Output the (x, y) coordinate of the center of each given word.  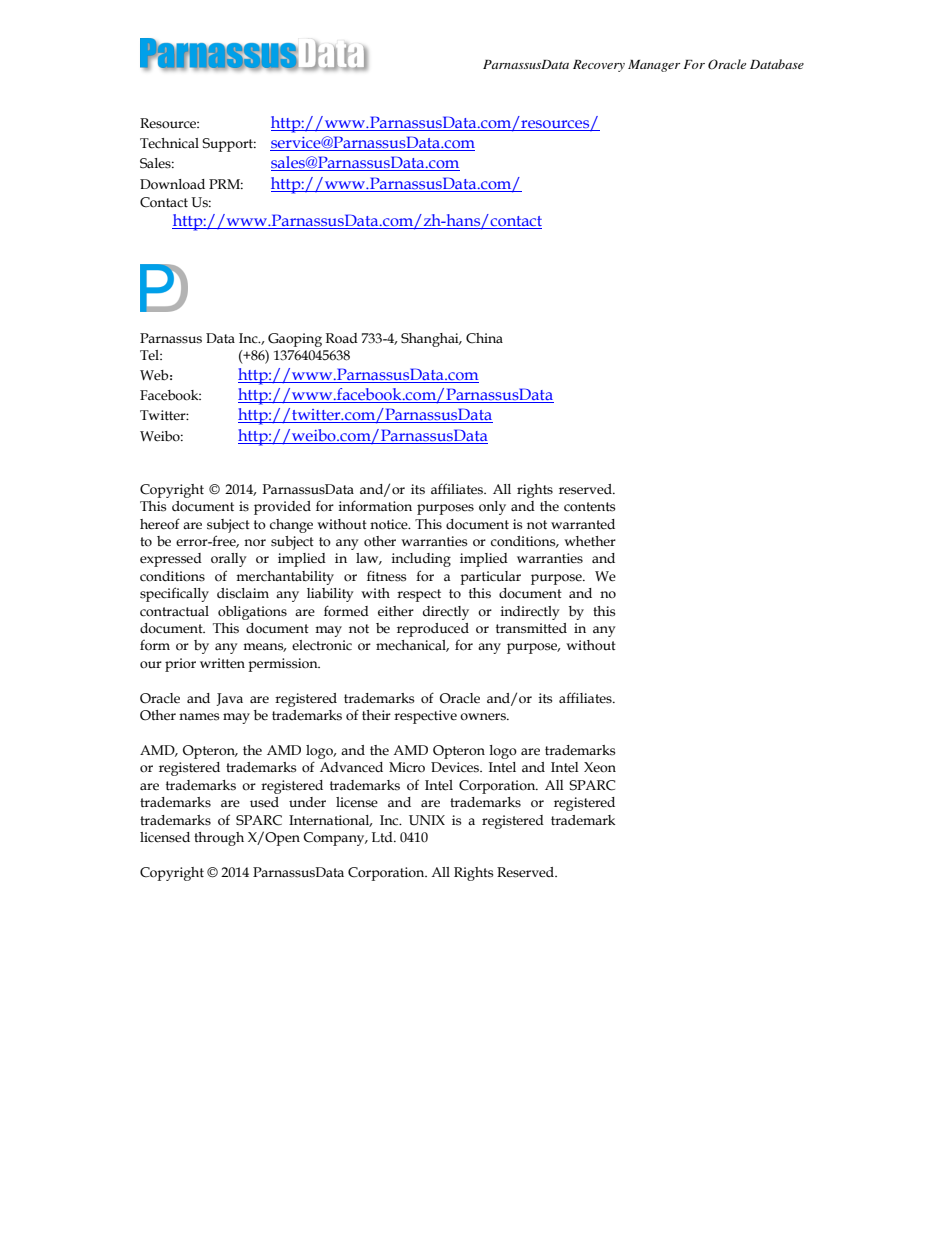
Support (229, 145)
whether (590, 541)
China (484, 338)
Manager (654, 66)
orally (229, 560)
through (219, 839)
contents (589, 507)
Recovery (599, 66)
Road (342, 338)
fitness (386, 576)
